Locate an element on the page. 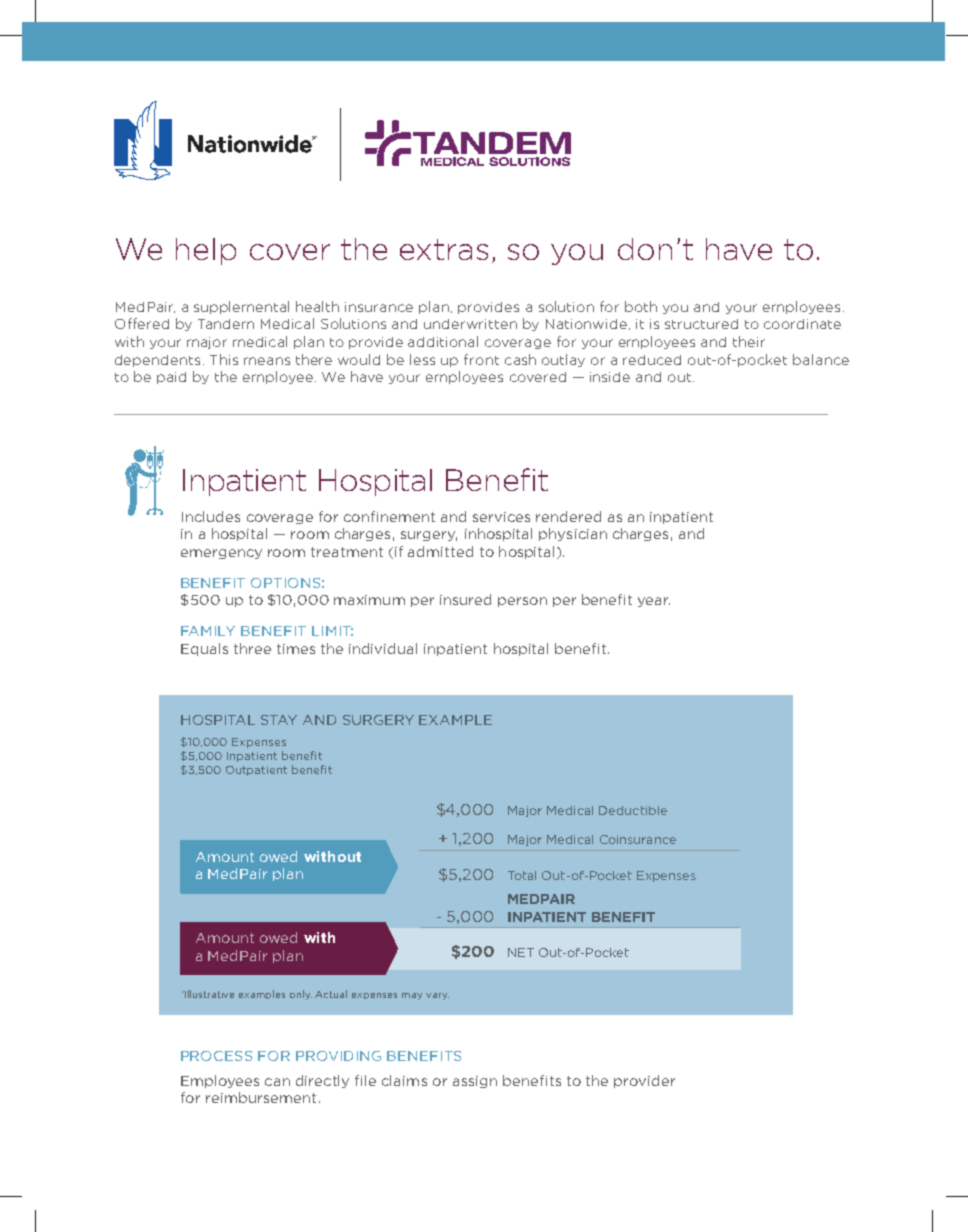  year is located at coordinates (654, 602).
